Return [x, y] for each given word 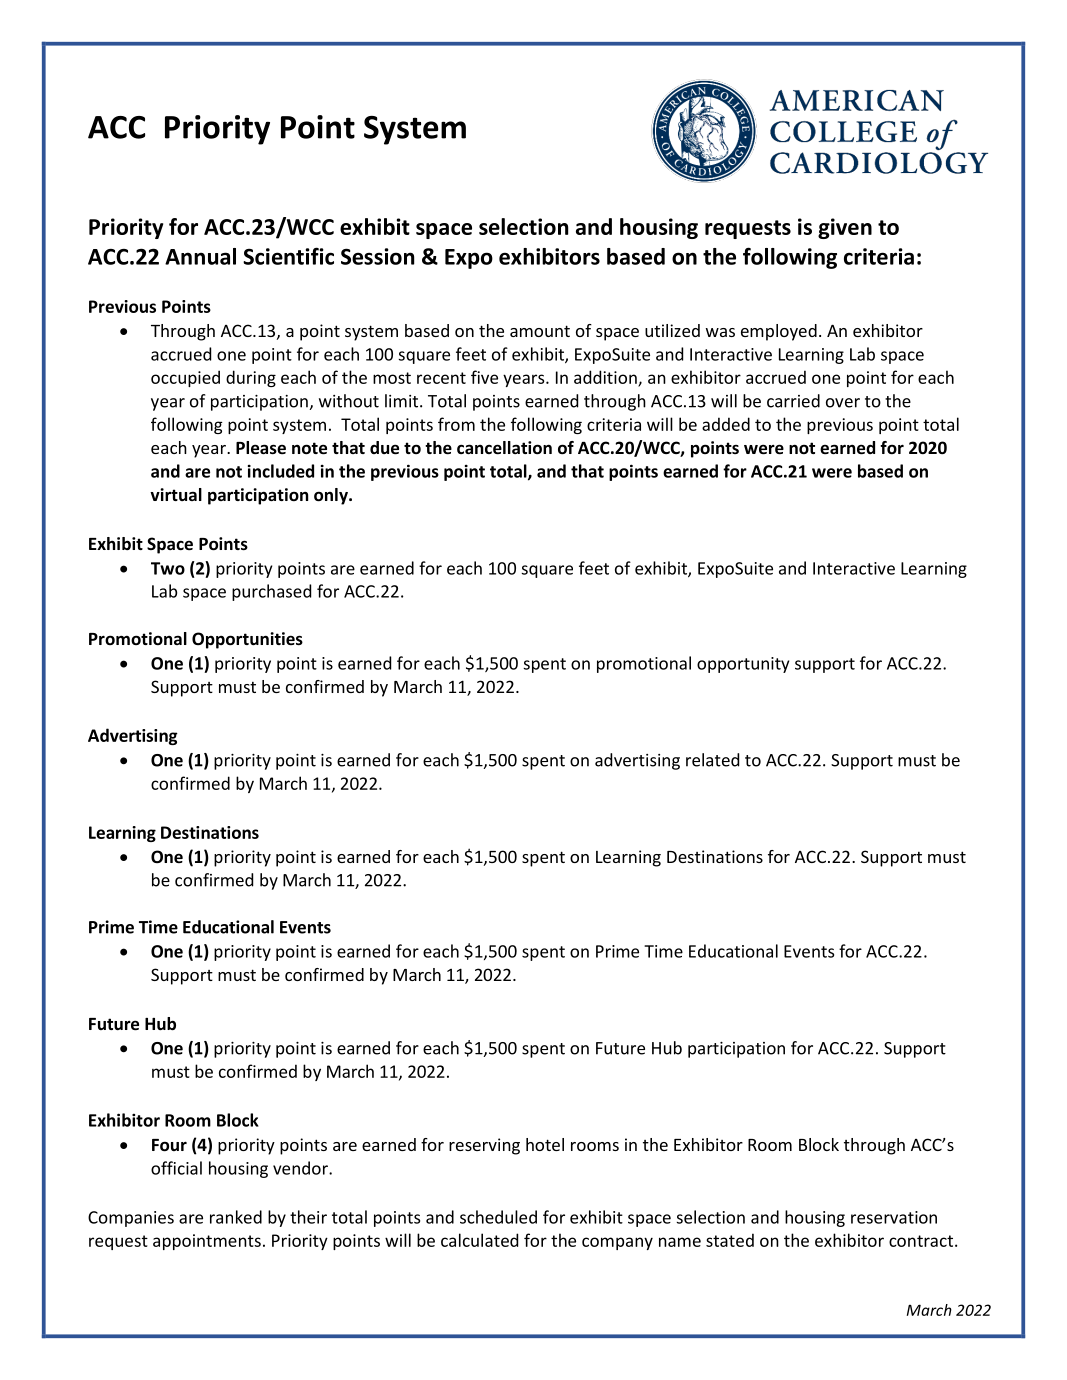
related [712, 760]
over [843, 403]
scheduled [498, 1217]
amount [540, 331]
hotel [545, 1144]
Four [169, 1145]
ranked [236, 1217]
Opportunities [247, 640]
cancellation [504, 448]
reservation [894, 1217]
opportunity [743, 665]
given [845, 228]
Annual [200, 256]
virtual [176, 494]
